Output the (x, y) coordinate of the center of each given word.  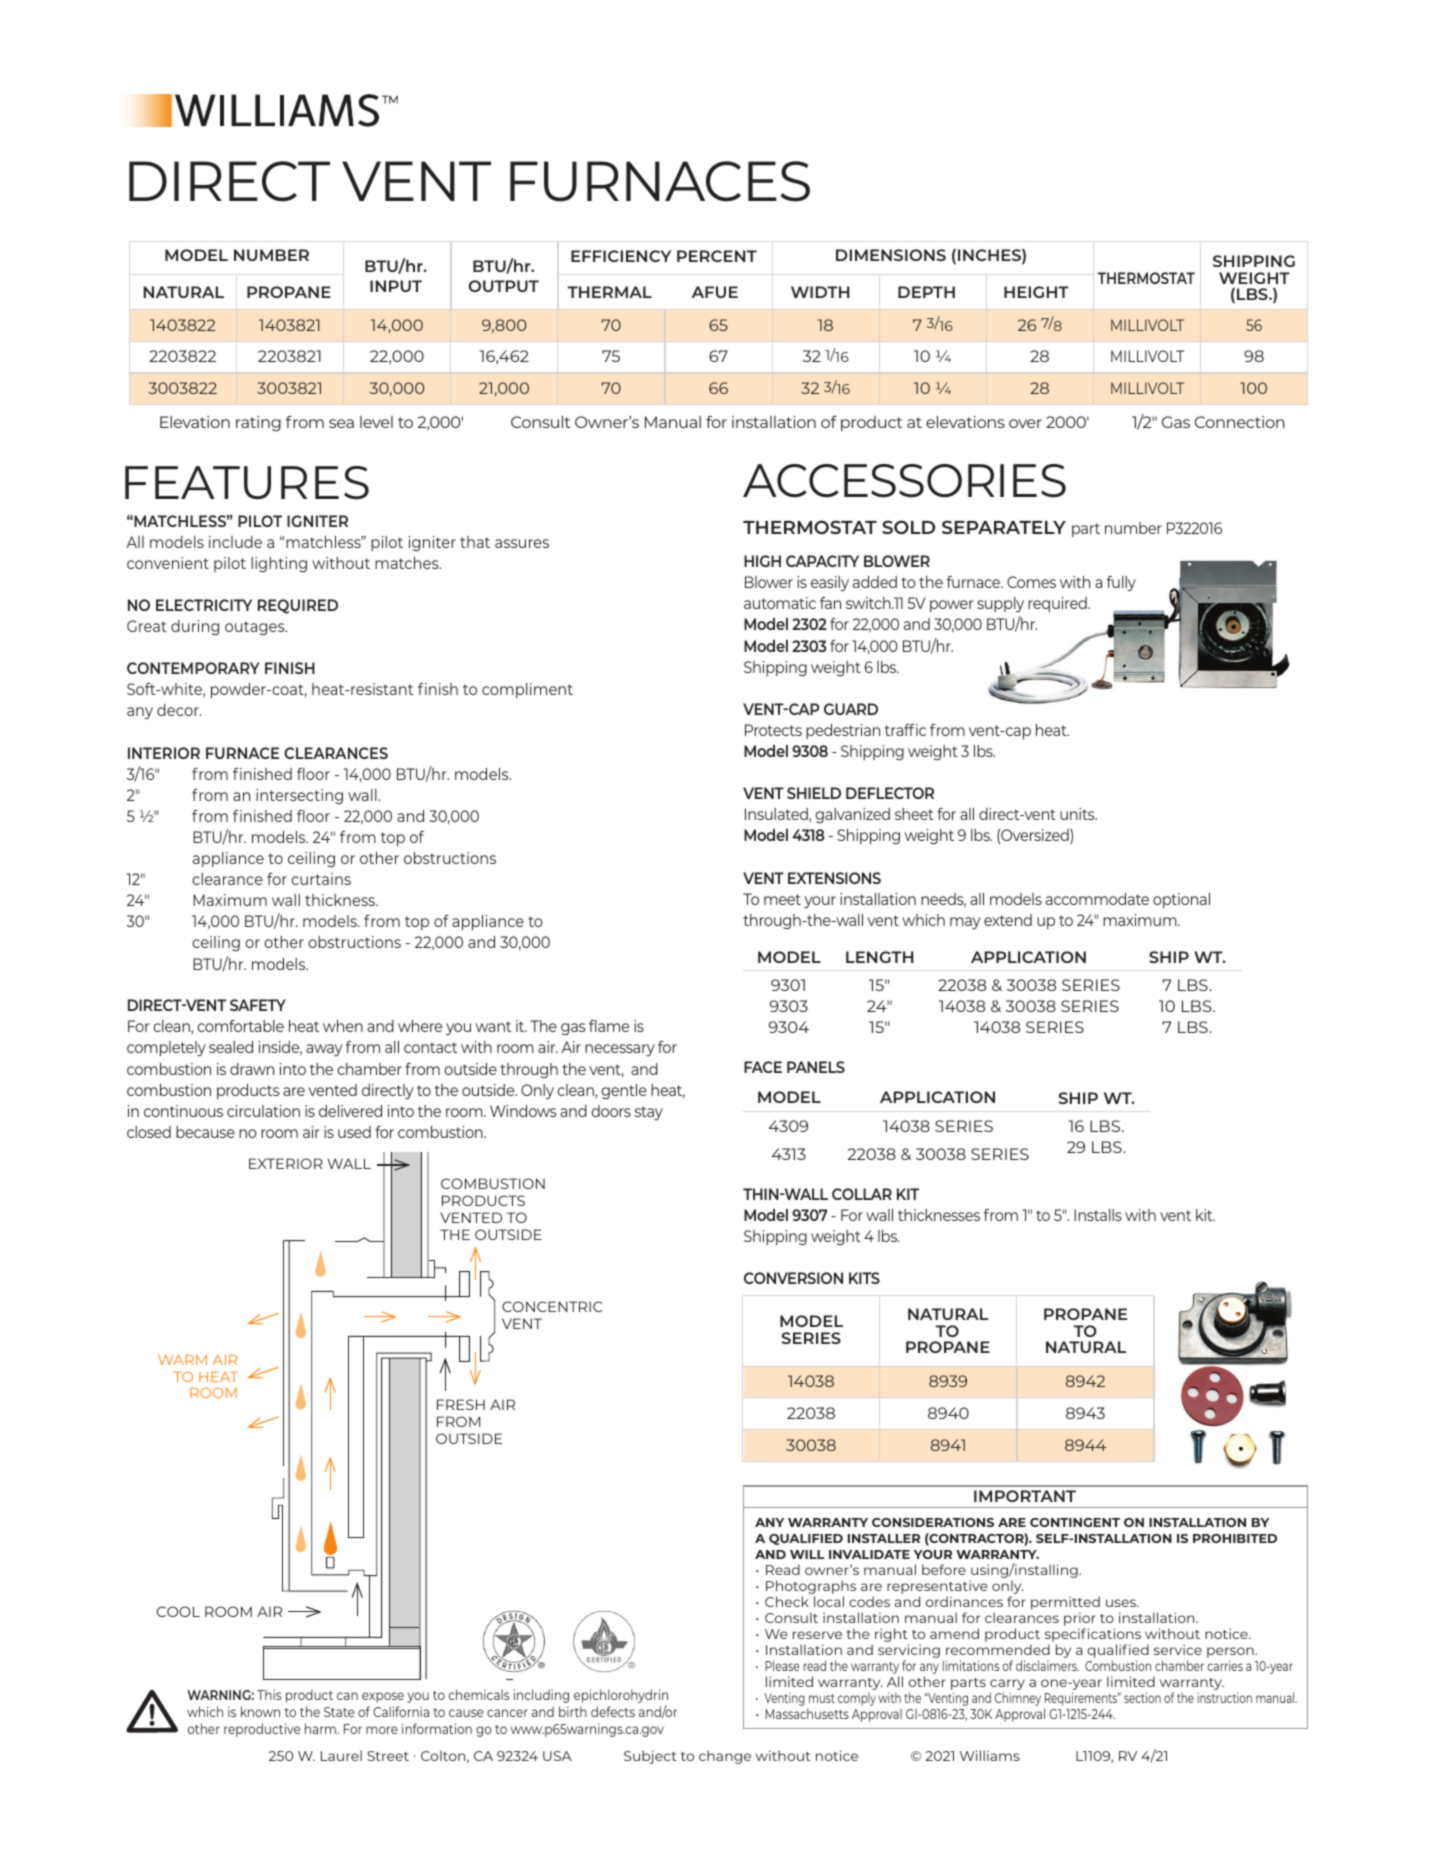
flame (609, 1026)
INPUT (396, 286)
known (260, 1711)
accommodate (1097, 899)
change (725, 1757)
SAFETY (258, 1005)
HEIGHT (1036, 292)
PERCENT (717, 256)
